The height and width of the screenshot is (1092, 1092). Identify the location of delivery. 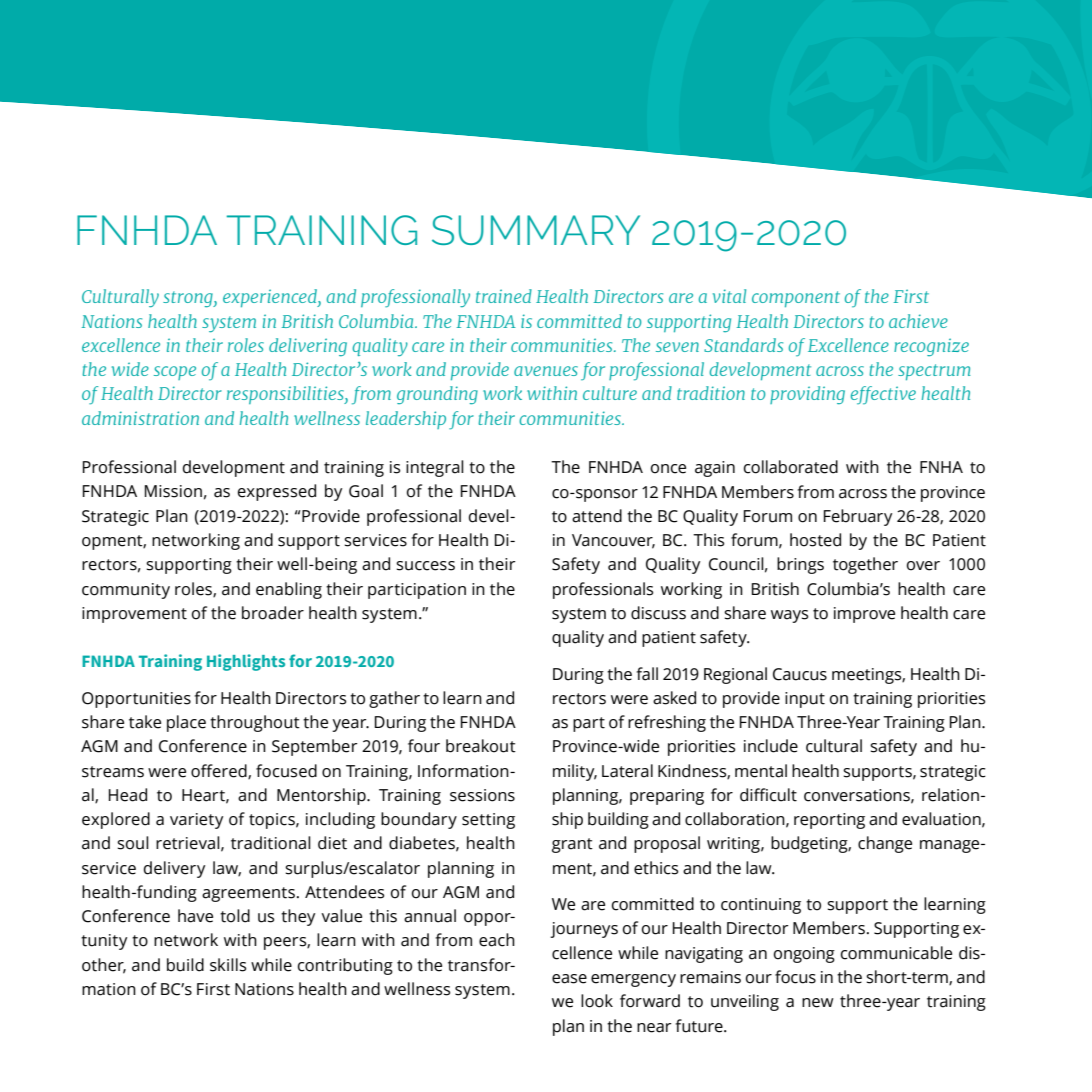
(174, 869).
